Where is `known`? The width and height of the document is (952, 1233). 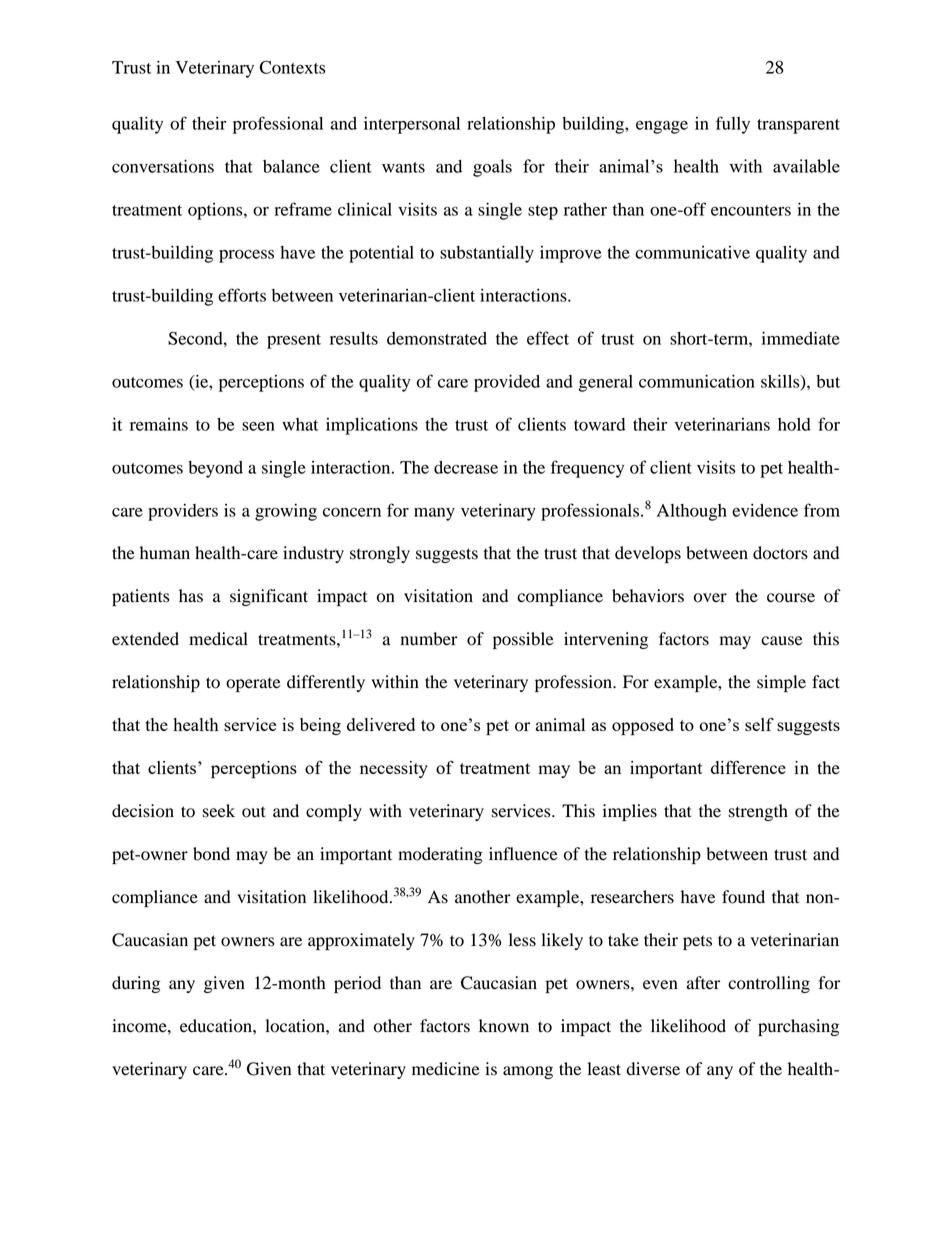
known is located at coordinates (504, 1026).
